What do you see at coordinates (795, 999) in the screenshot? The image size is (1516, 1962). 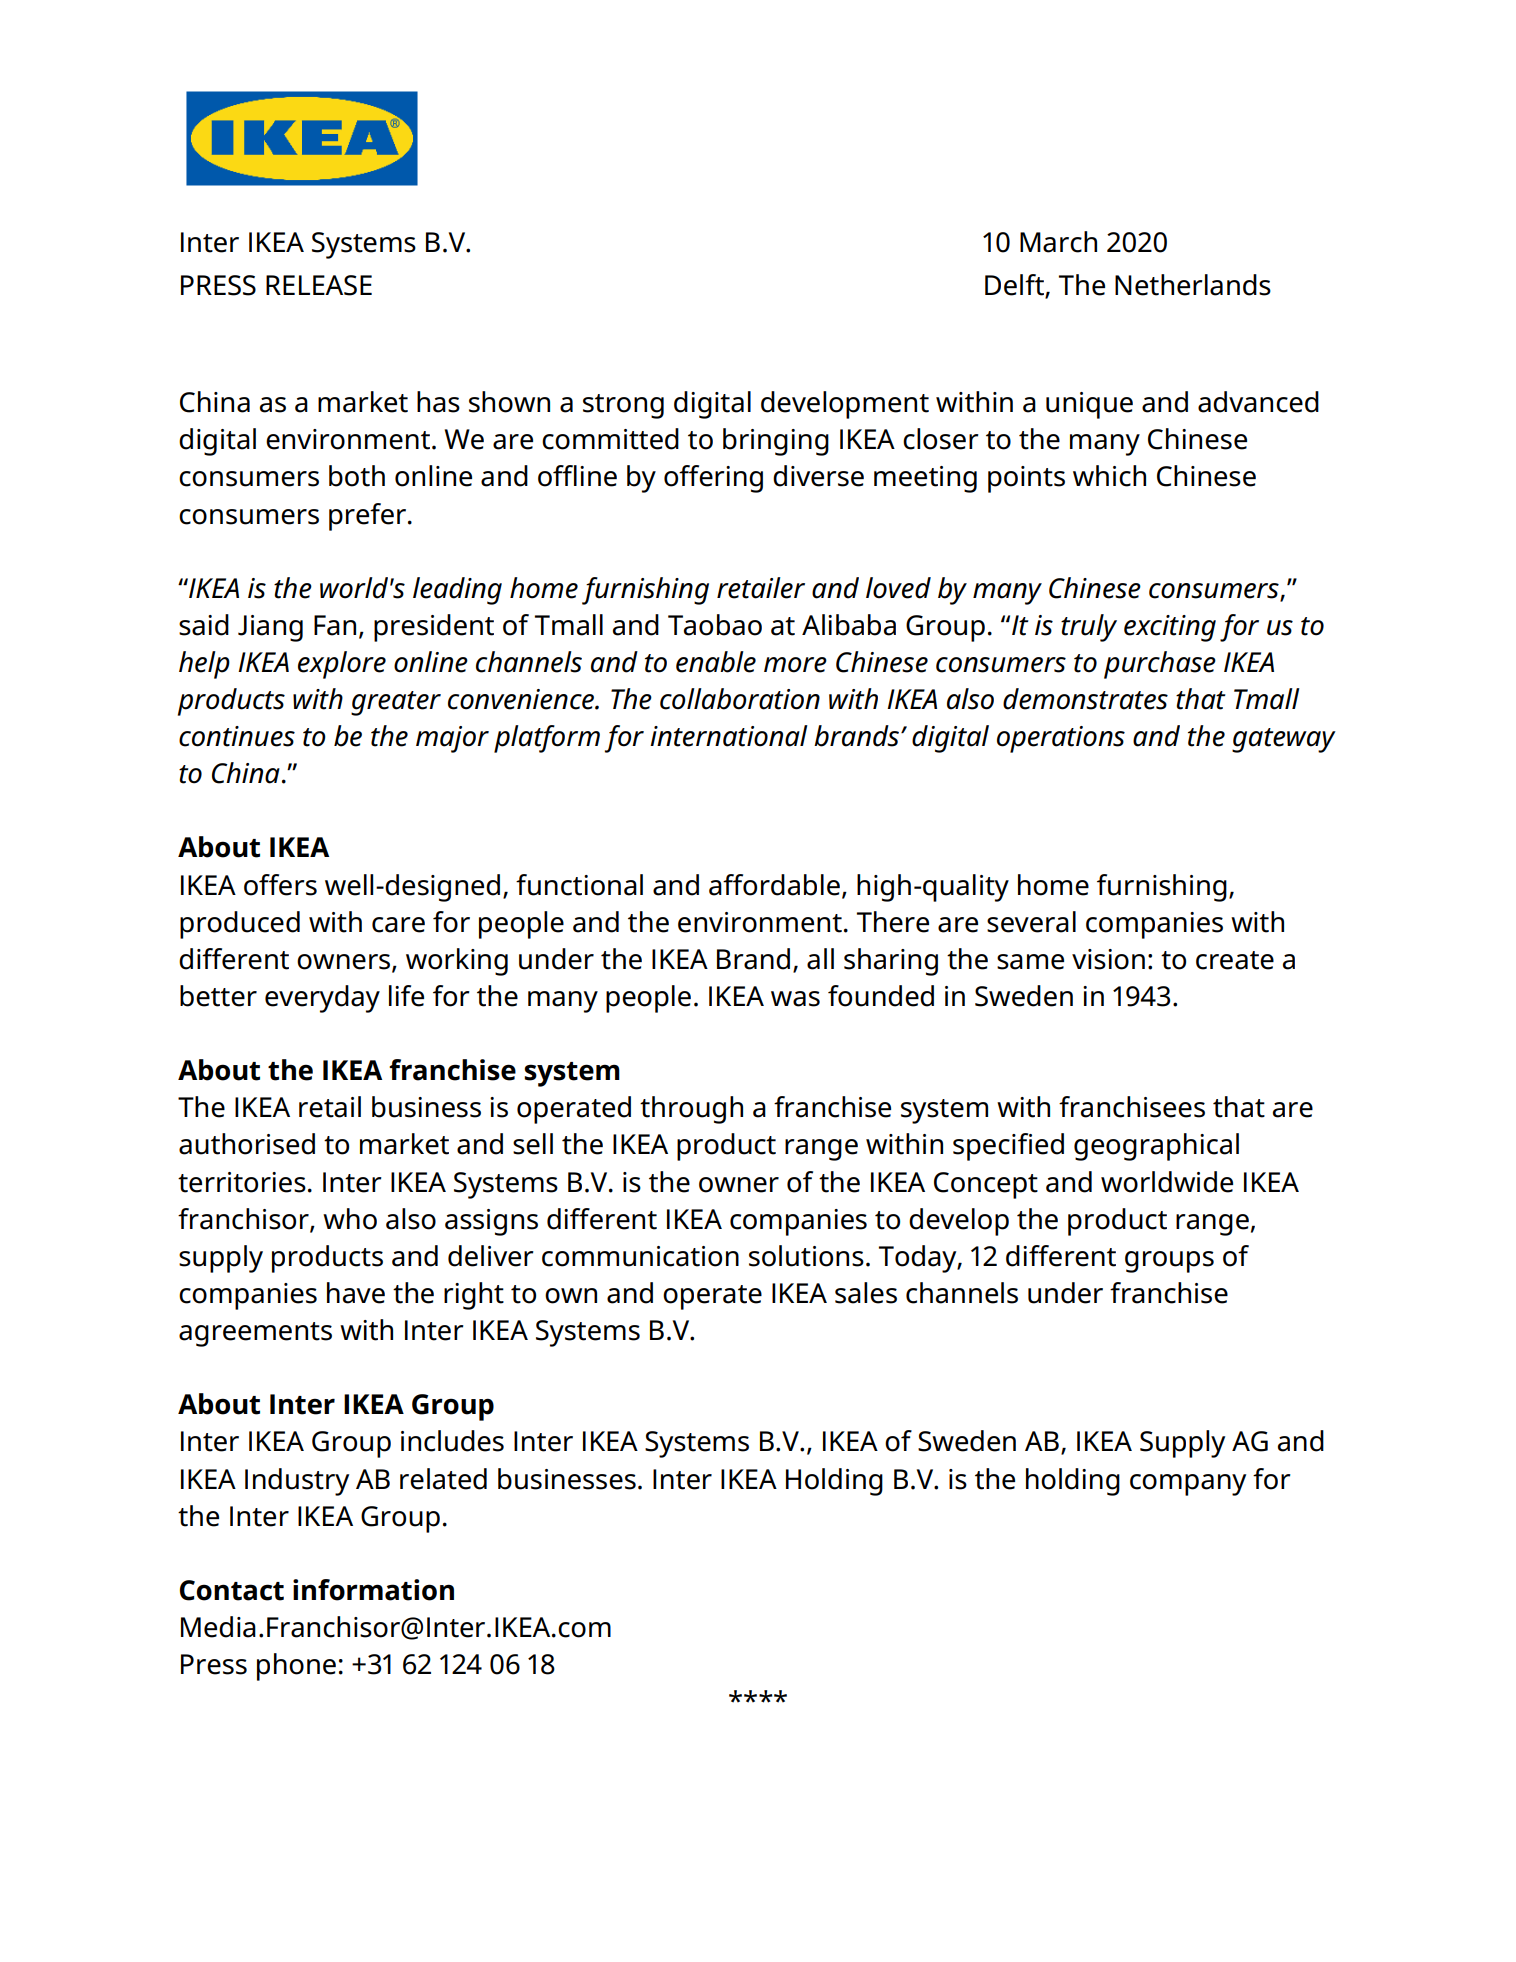 I see `was` at bounding box center [795, 999].
